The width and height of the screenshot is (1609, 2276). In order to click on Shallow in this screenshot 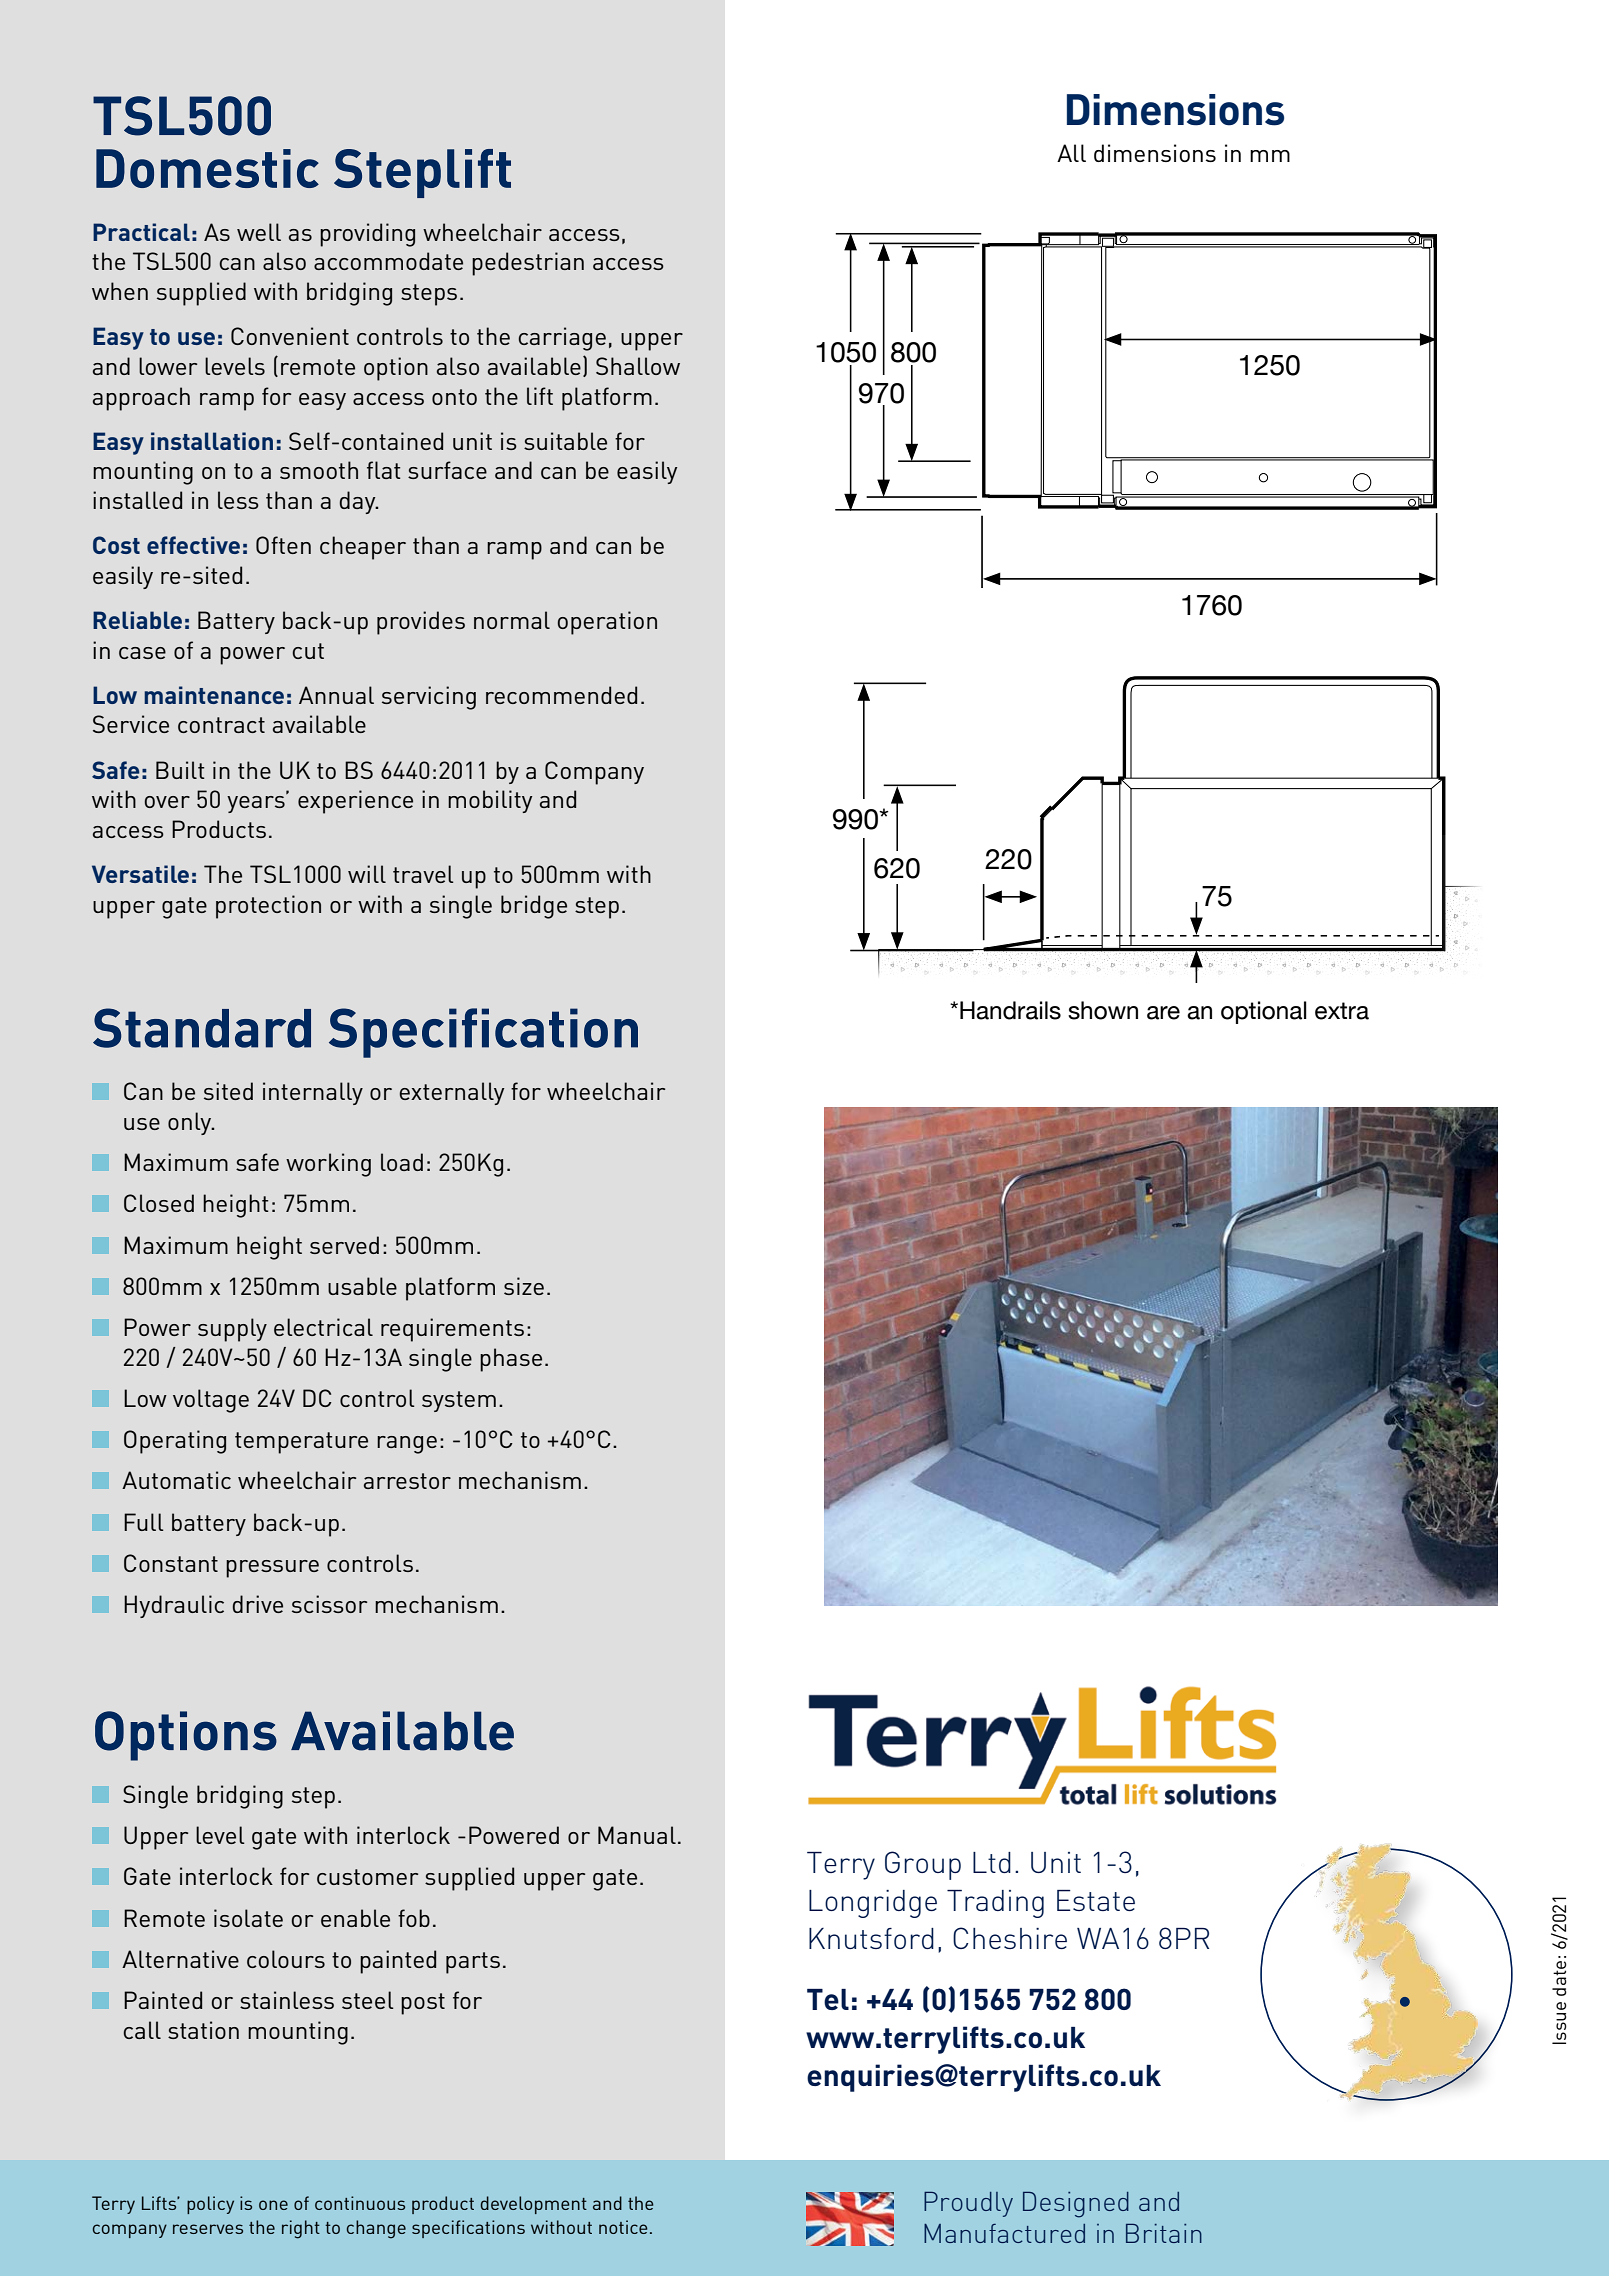, I will do `click(638, 366)`.
